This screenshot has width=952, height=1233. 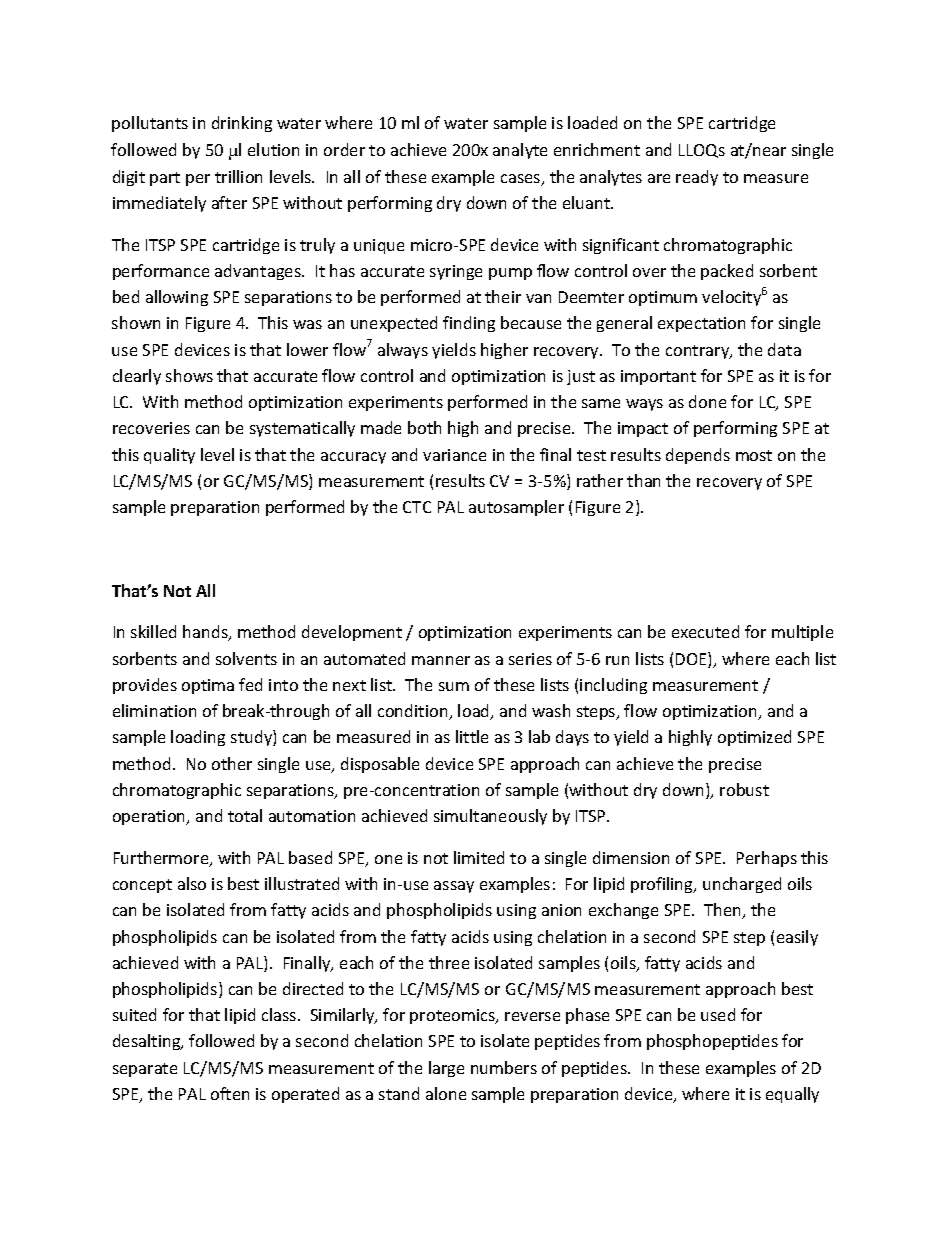 I want to click on hands, so click(x=206, y=633).
